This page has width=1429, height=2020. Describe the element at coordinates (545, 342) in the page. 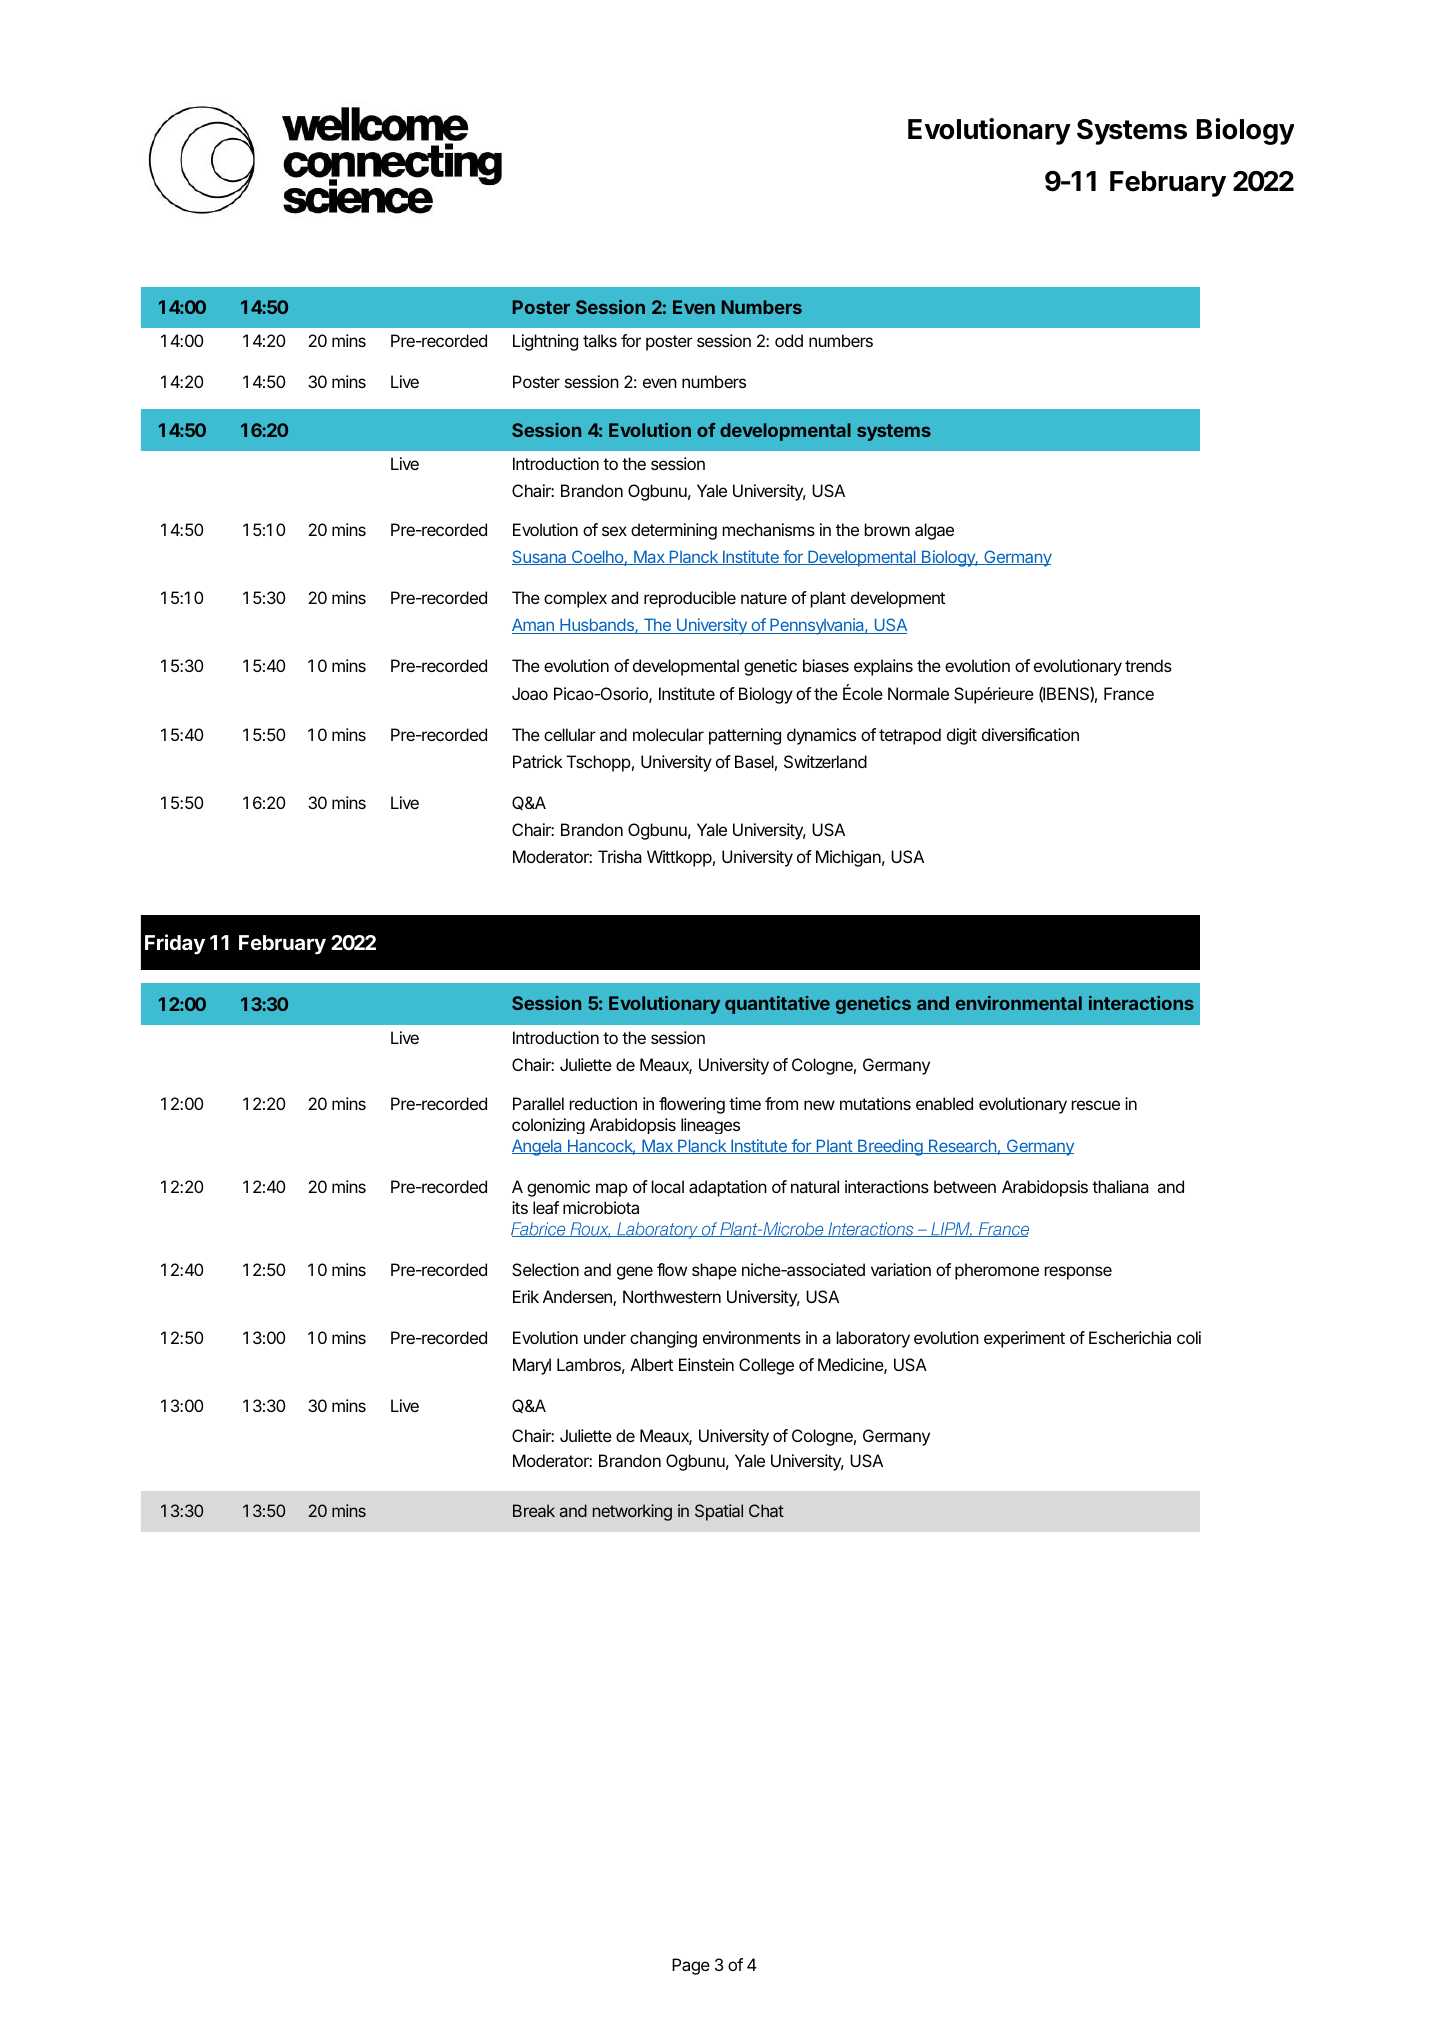

I see `Lightning` at that location.
